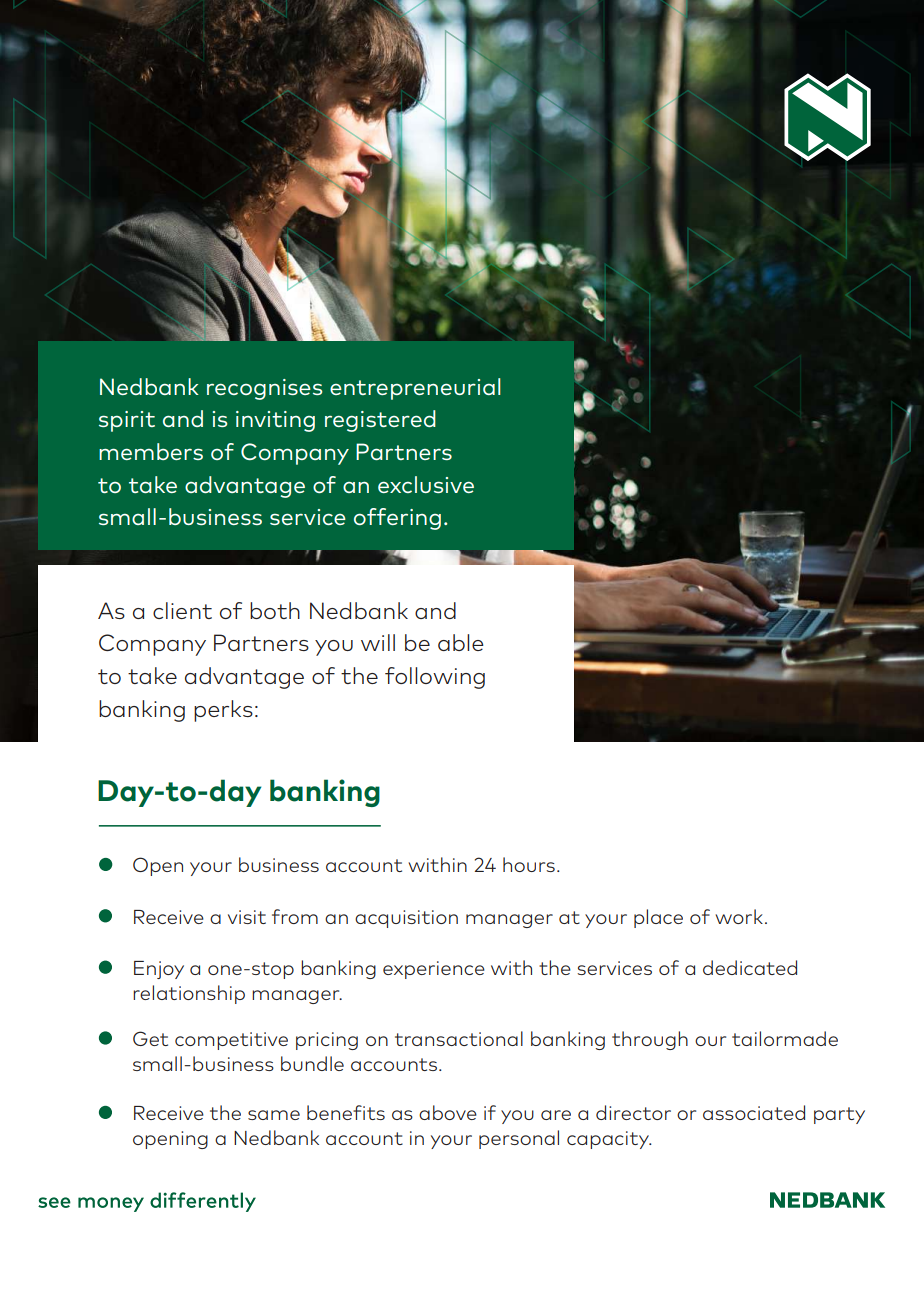  I want to click on relationship, so click(189, 994).
